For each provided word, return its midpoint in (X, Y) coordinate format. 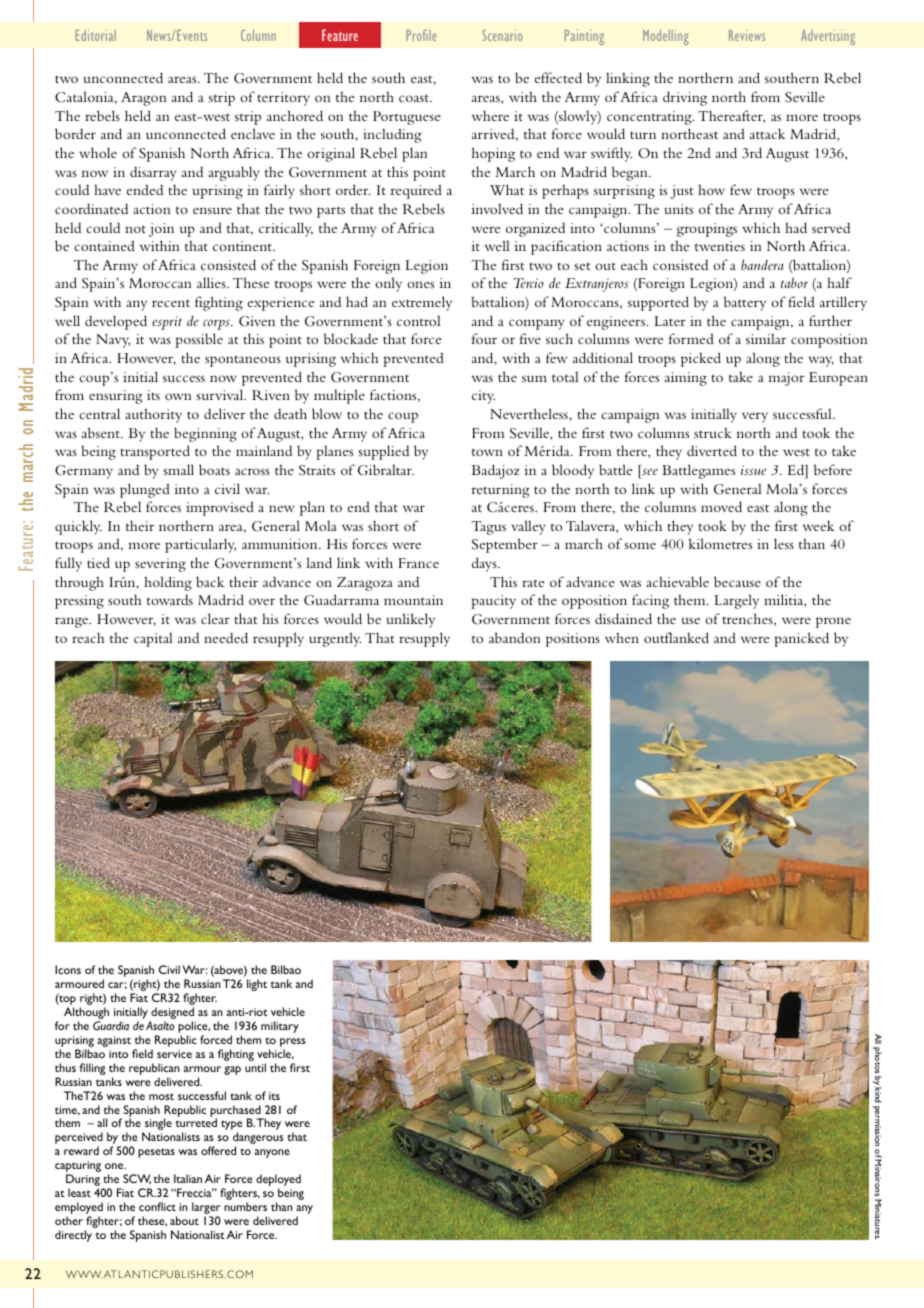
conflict (157, 1206)
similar (766, 338)
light (257, 985)
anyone (272, 1153)
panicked (801, 639)
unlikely (410, 620)
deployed (278, 1181)
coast (415, 98)
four (484, 338)
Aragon (143, 99)
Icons (68, 969)
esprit (167, 323)
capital (153, 639)
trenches (748, 619)
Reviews (747, 35)
